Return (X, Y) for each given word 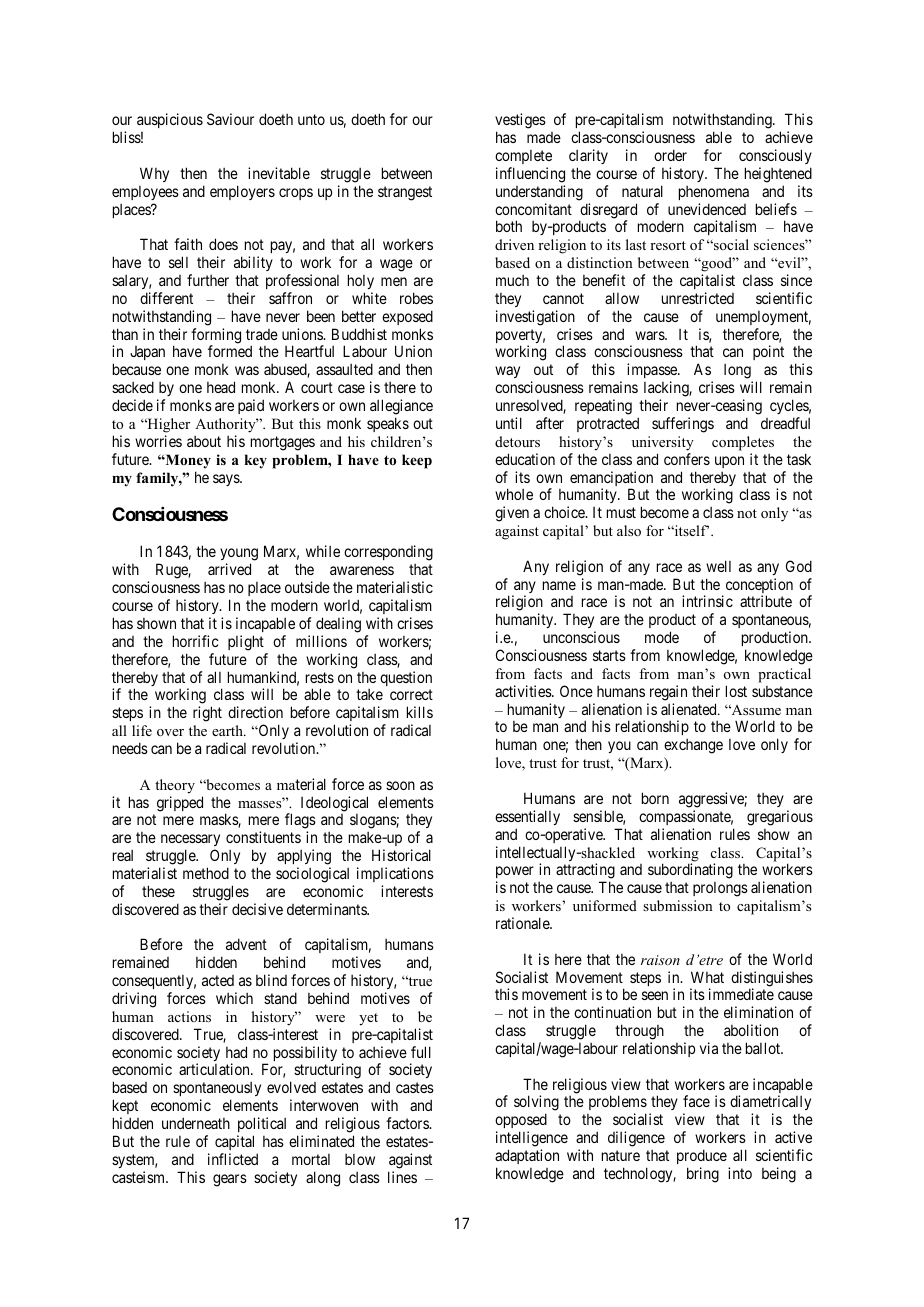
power (515, 874)
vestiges (520, 122)
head (221, 387)
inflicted (233, 1159)
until (509, 423)
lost (736, 691)
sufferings (683, 425)
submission (678, 905)
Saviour (230, 119)
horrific (196, 641)
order (670, 155)
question (406, 678)
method (206, 873)
